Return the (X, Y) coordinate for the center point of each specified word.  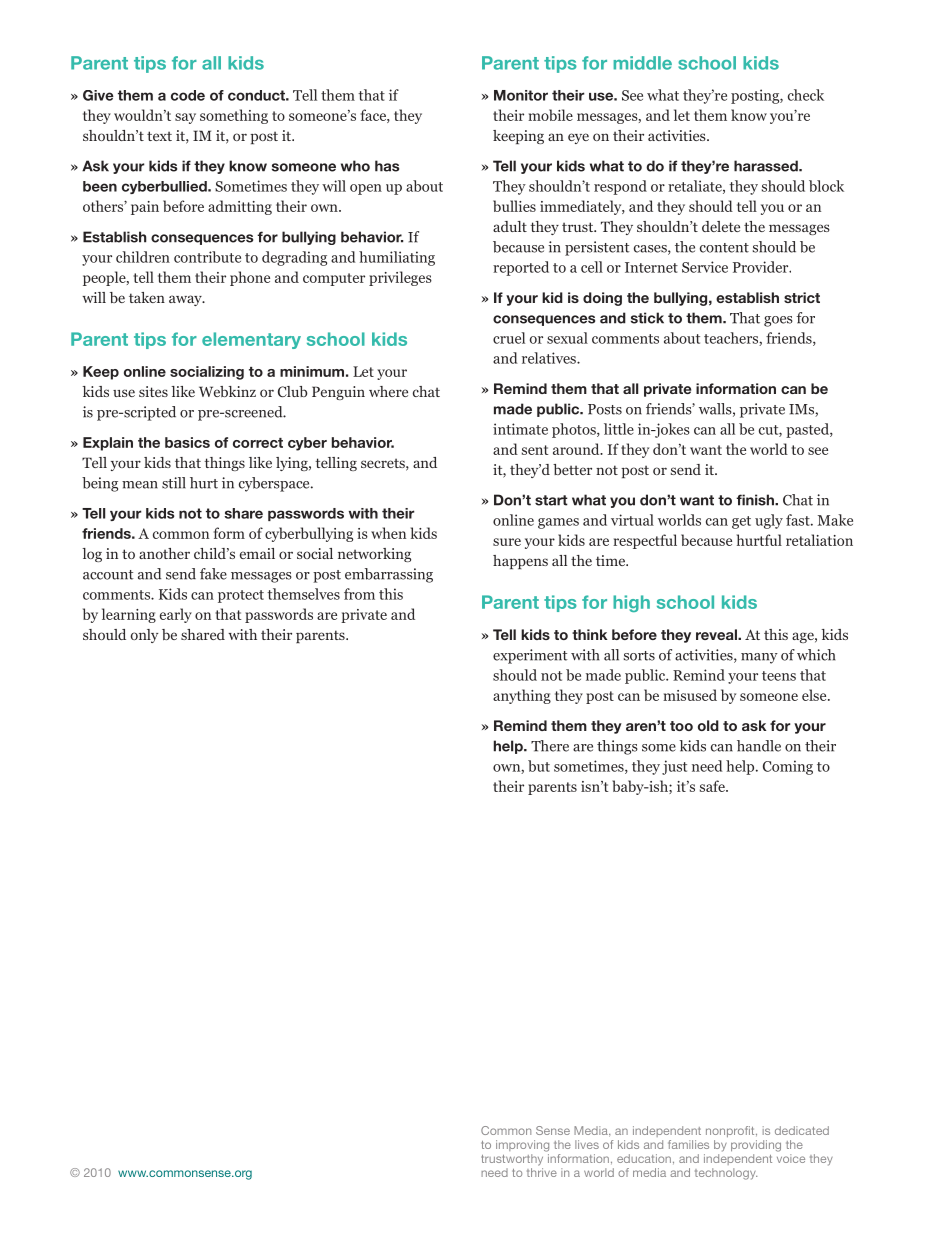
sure (507, 542)
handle (759, 746)
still (174, 483)
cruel (509, 338)
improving (522, 1146)
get (741, 522)
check (806, 95)
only (144, 636)
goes (778, 321)
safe (713, 786)
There (550, 746)
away (186, 300)
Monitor (521, 95)
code (188, 95)
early (176, 615)
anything (522, 696)
